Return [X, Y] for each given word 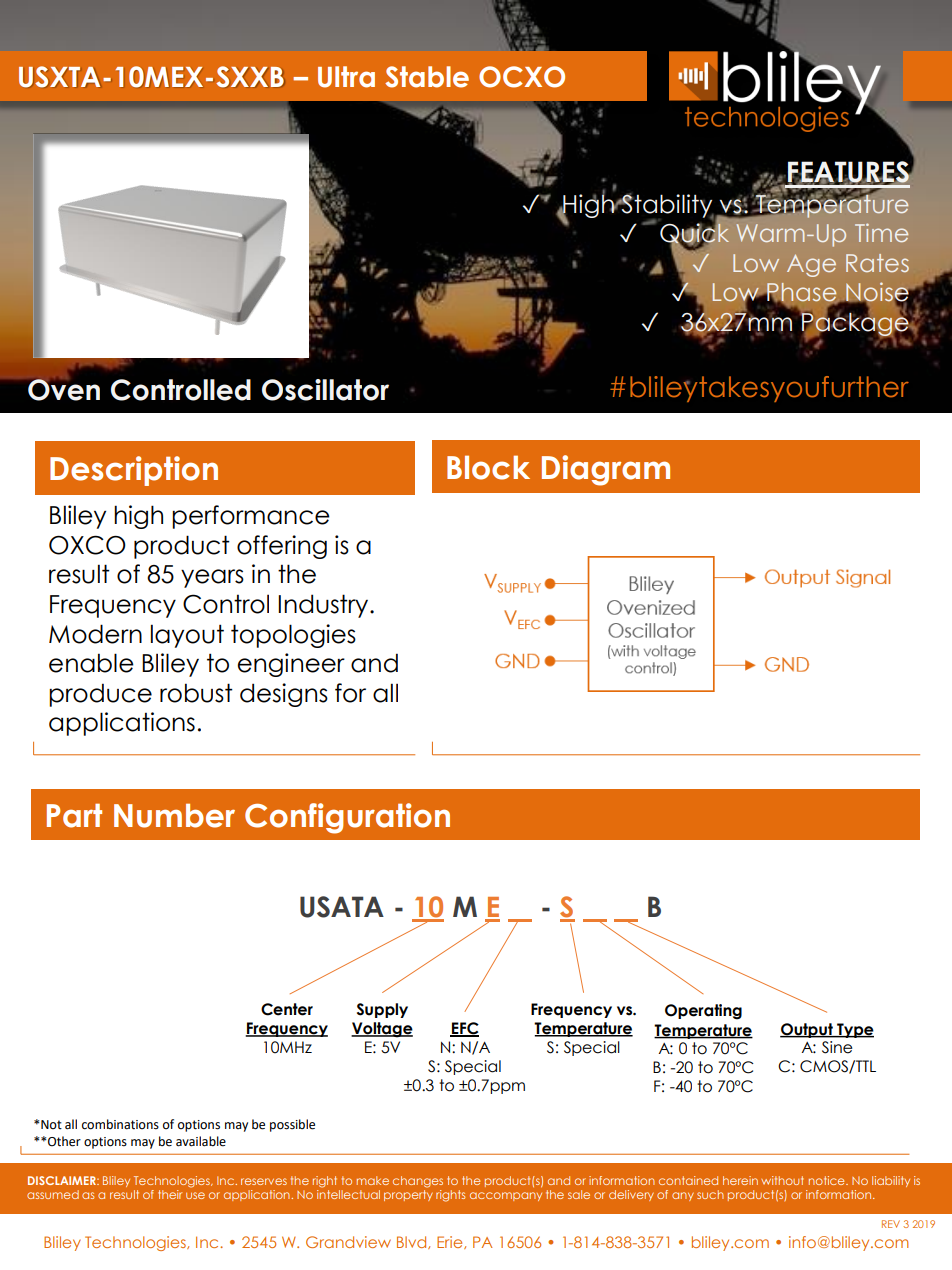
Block [488, 467]
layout [187, 636]
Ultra [346, 77]
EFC [464, 1029]
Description [134, 471]
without [782, 1180]
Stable [427, 77]
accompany [506, 1196]
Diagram [606, 470]
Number [174, 816]
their [170, 1194]
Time [881, 232]
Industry [324, 606]
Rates [877, 263]
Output [807, 1030]
